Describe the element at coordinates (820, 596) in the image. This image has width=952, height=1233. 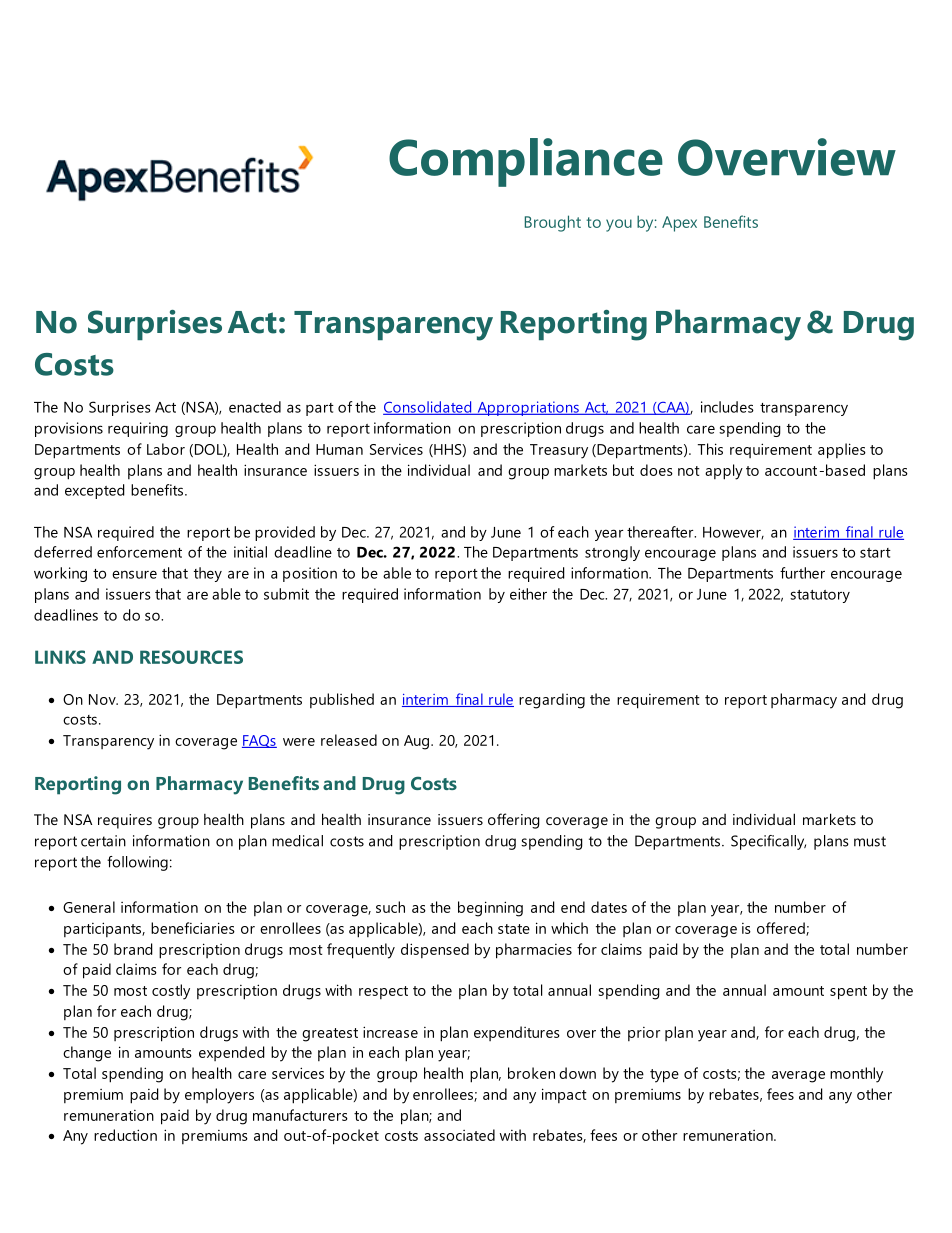
I see `statutory` at that location.
